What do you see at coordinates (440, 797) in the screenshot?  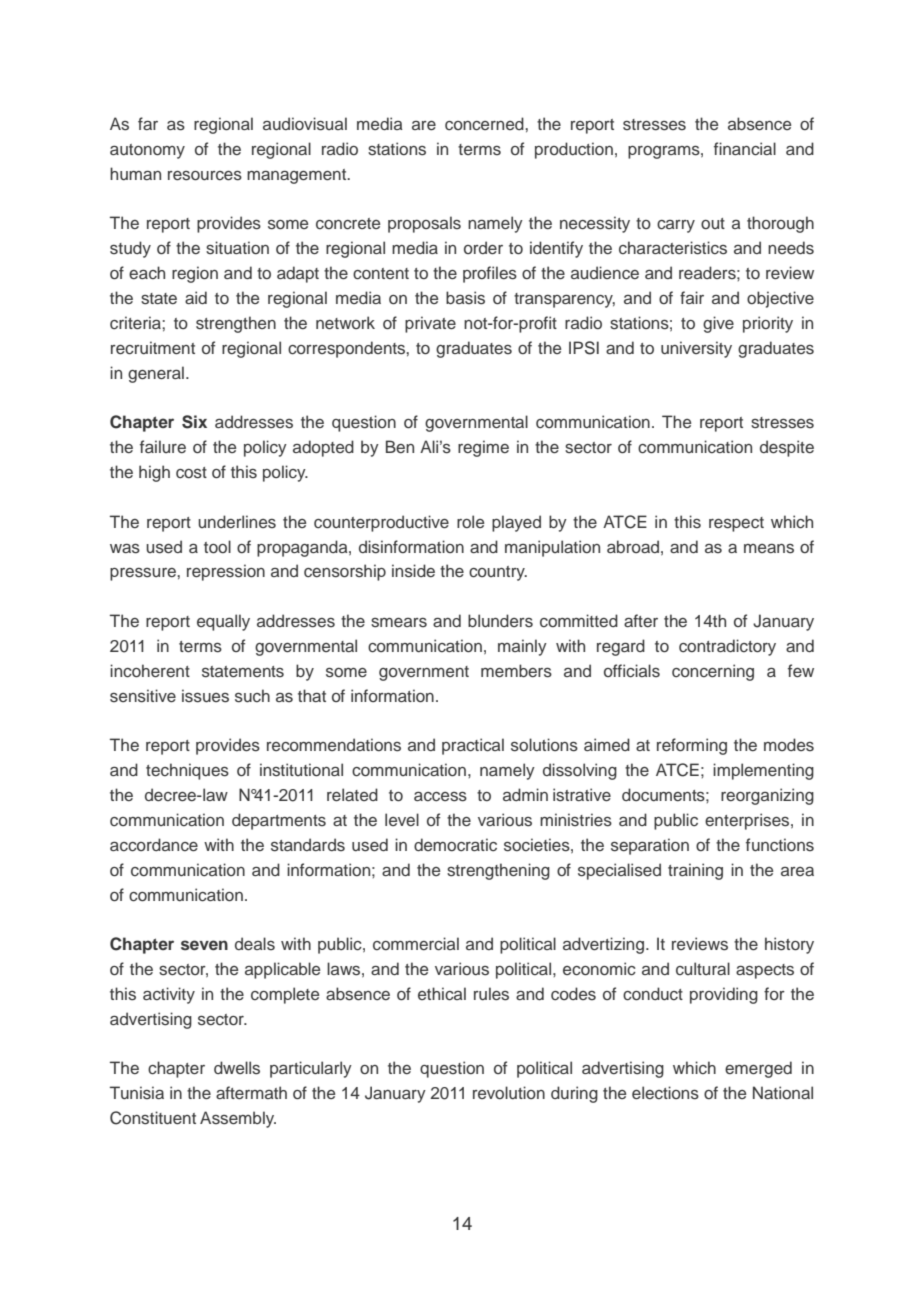 I see `access` at bounding box center [440, 797].
